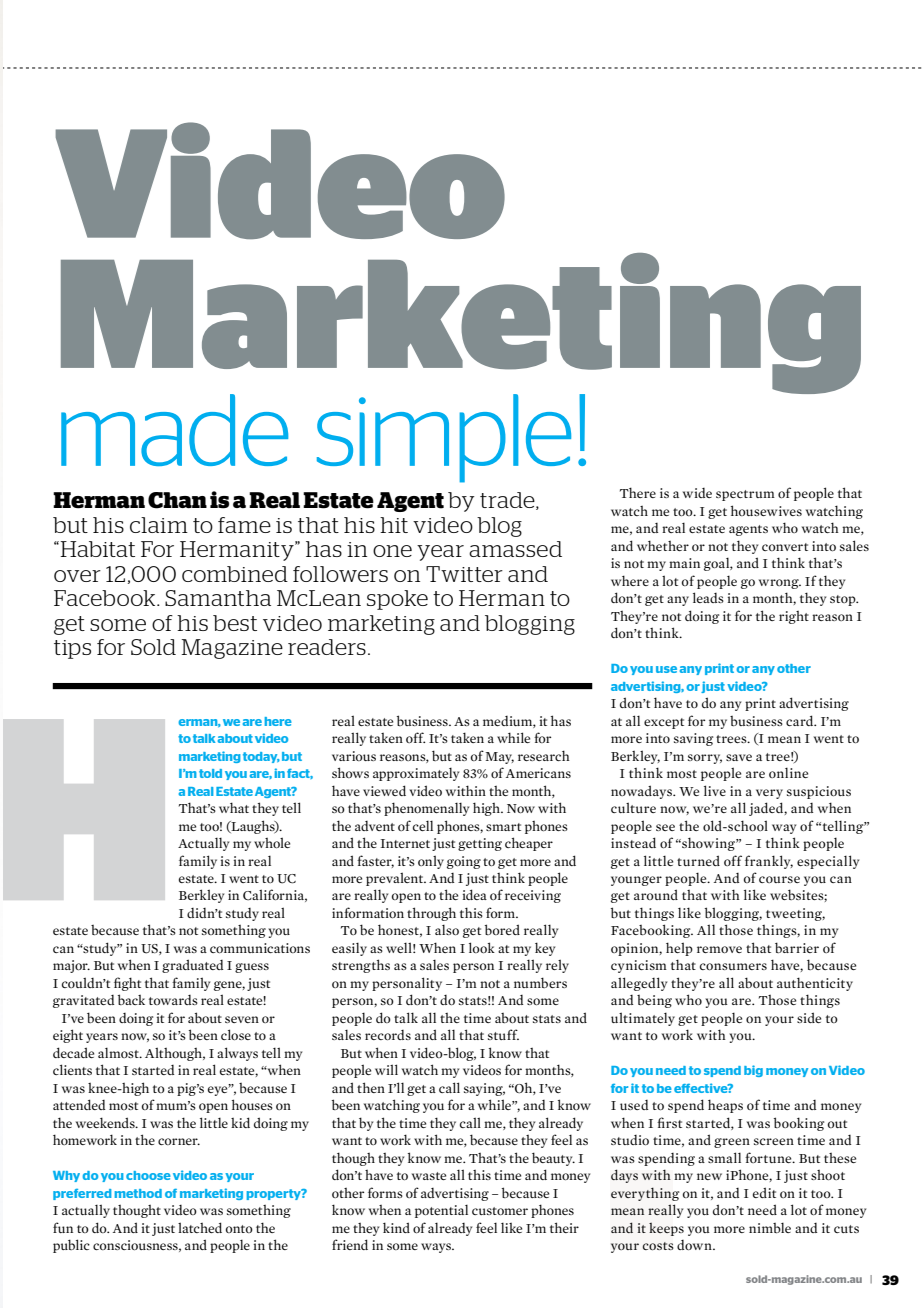  Describe the element at coordinates (234, 807) in the image. I see `what` at that location.
